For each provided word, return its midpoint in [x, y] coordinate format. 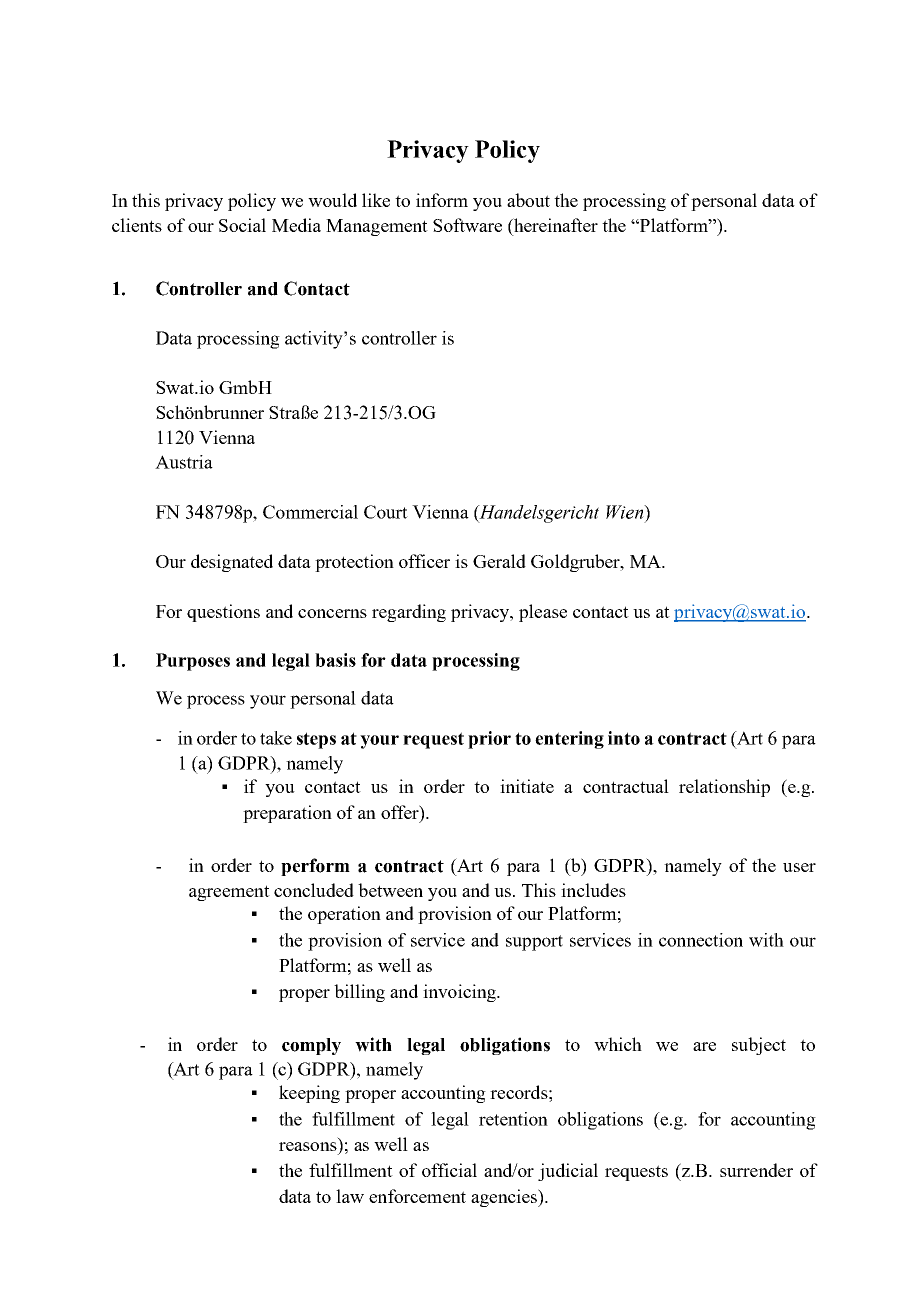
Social [242, 225]
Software [467, 225]
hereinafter [555, 225]
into [624, 738]
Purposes [193, 662]
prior [489, 740]
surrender [756, 1170]
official [449, 1170]
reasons [308, 1146]
